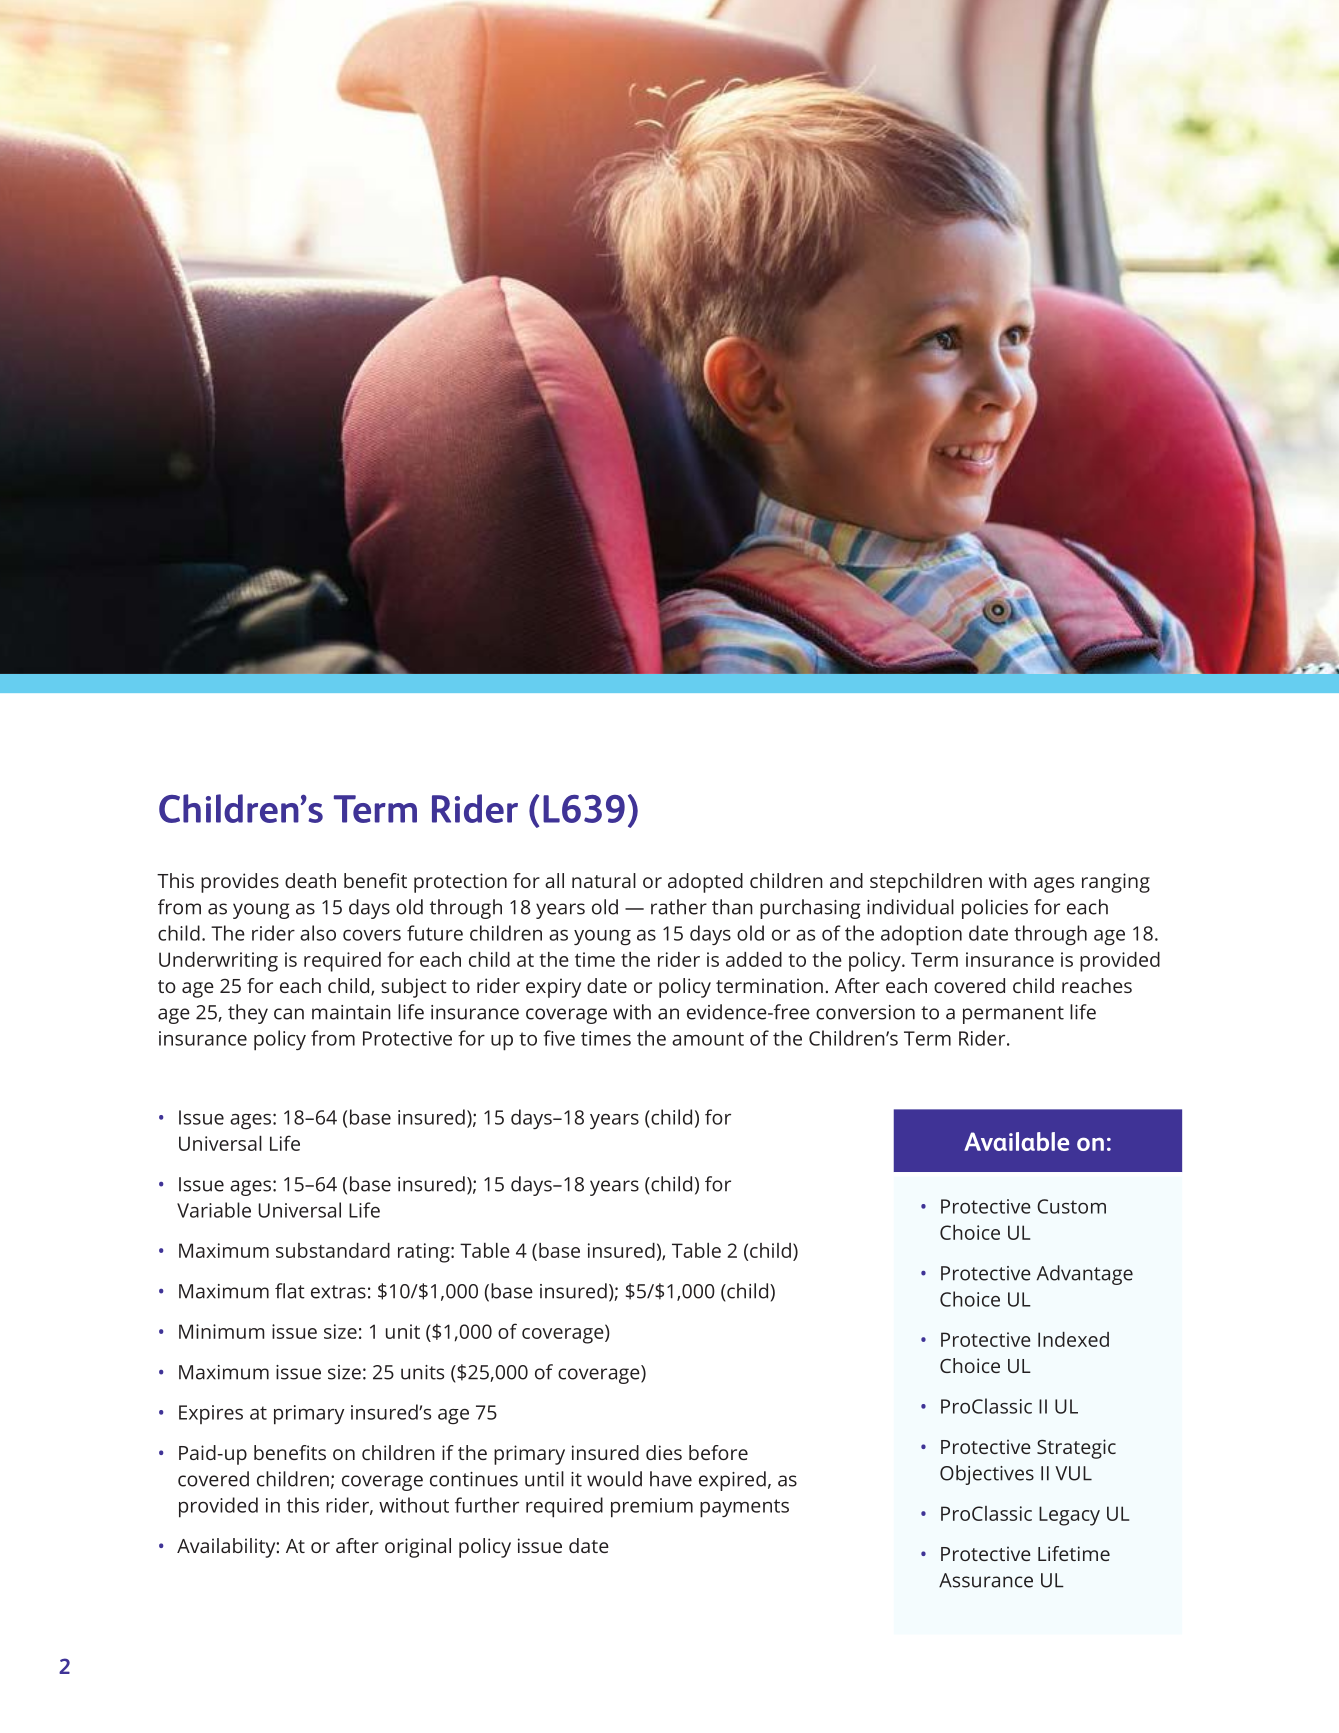 This image has height=1733, width=1339. What do you see at coordinates (679, 907) in the image?
I see `rather` at bounding box center [679, 907].
